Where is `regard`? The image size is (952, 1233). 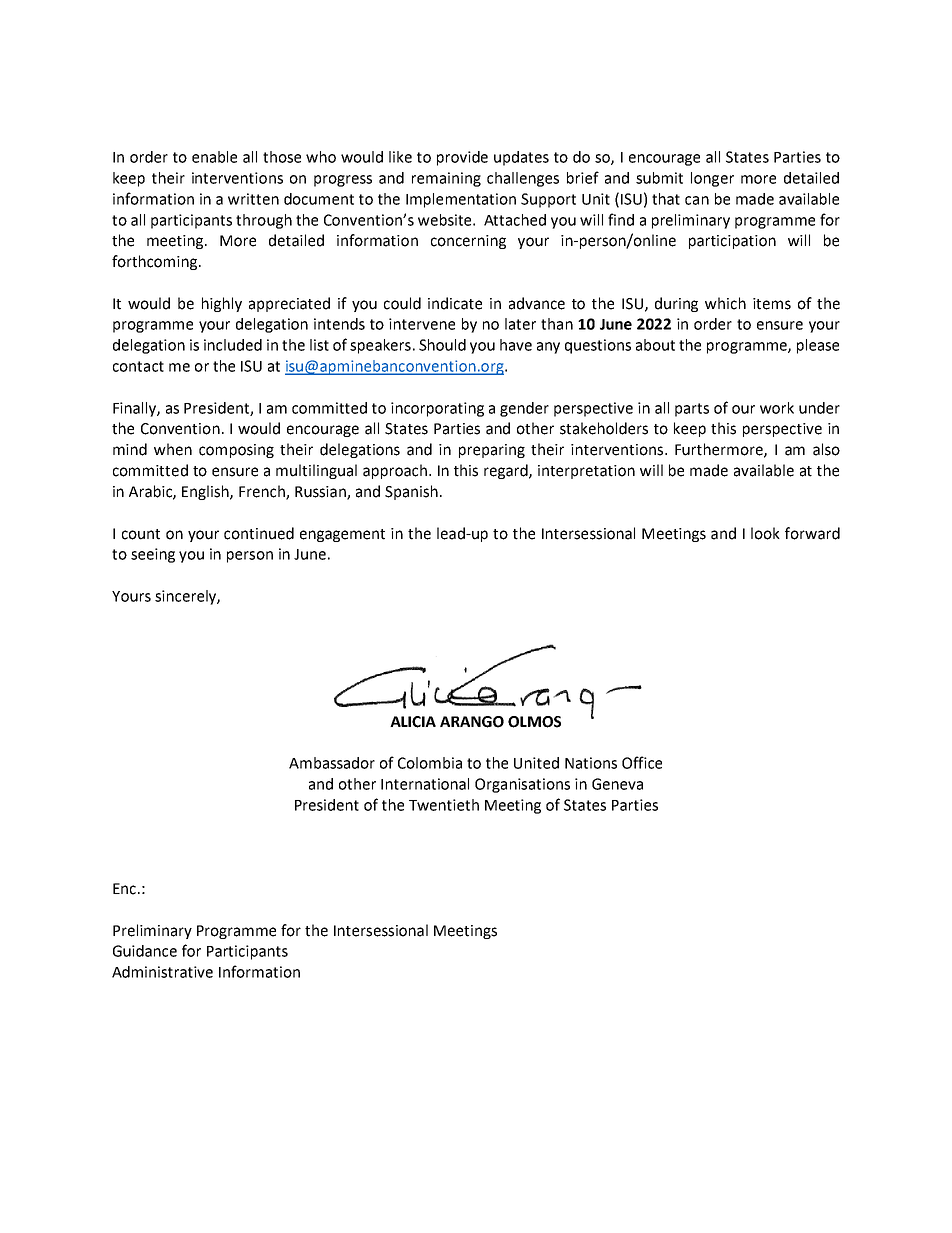 regard is located at coordinates (507, 471).
